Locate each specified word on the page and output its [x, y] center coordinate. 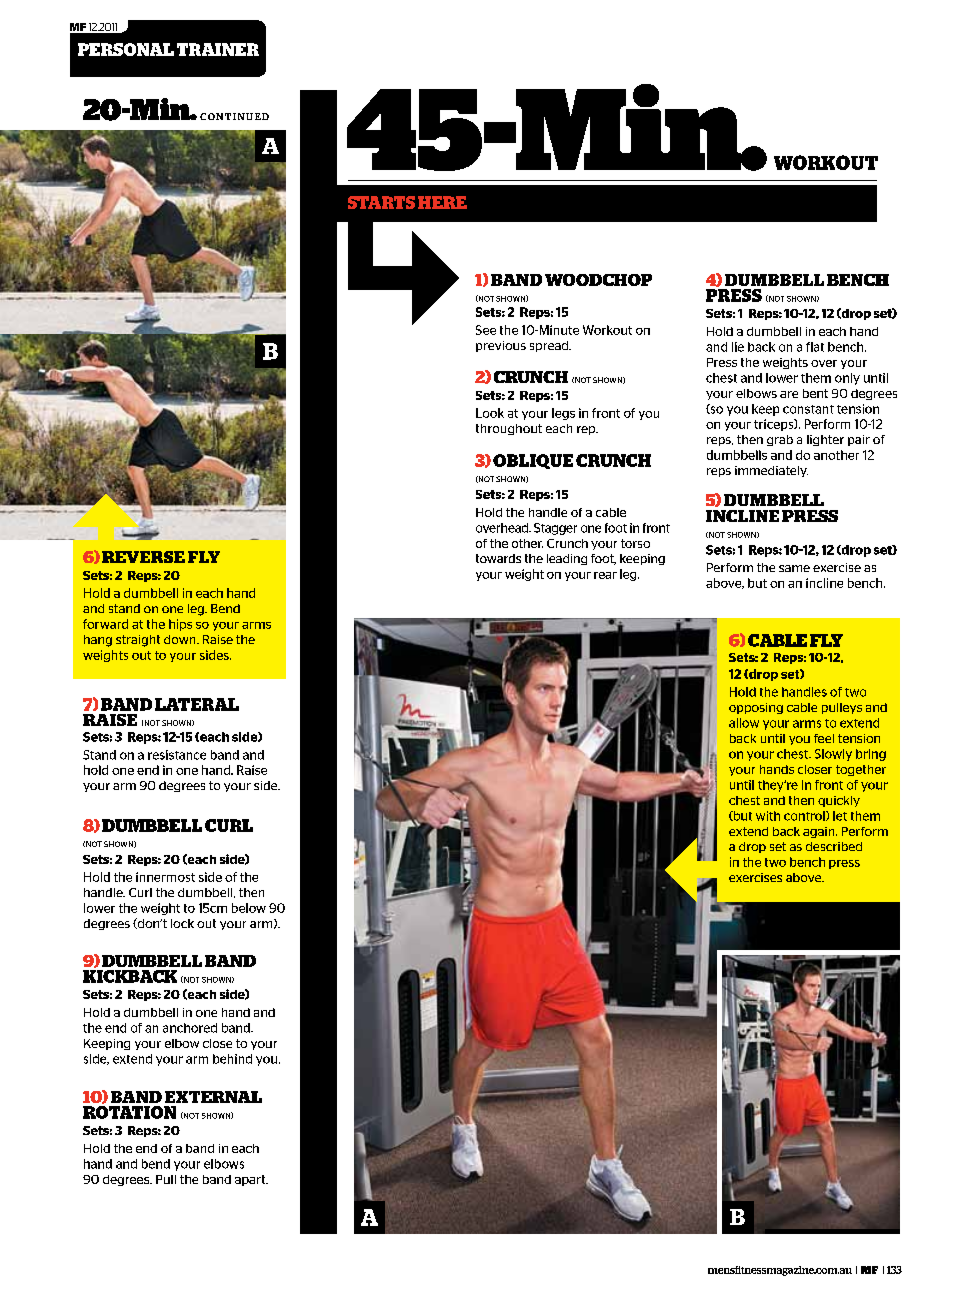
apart [251, 1180]
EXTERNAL [213, 1097]
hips [180, 625]
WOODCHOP [598, 280]
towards [498, 558]
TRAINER [218, 49]
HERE [442, 202]
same [794, 568]
